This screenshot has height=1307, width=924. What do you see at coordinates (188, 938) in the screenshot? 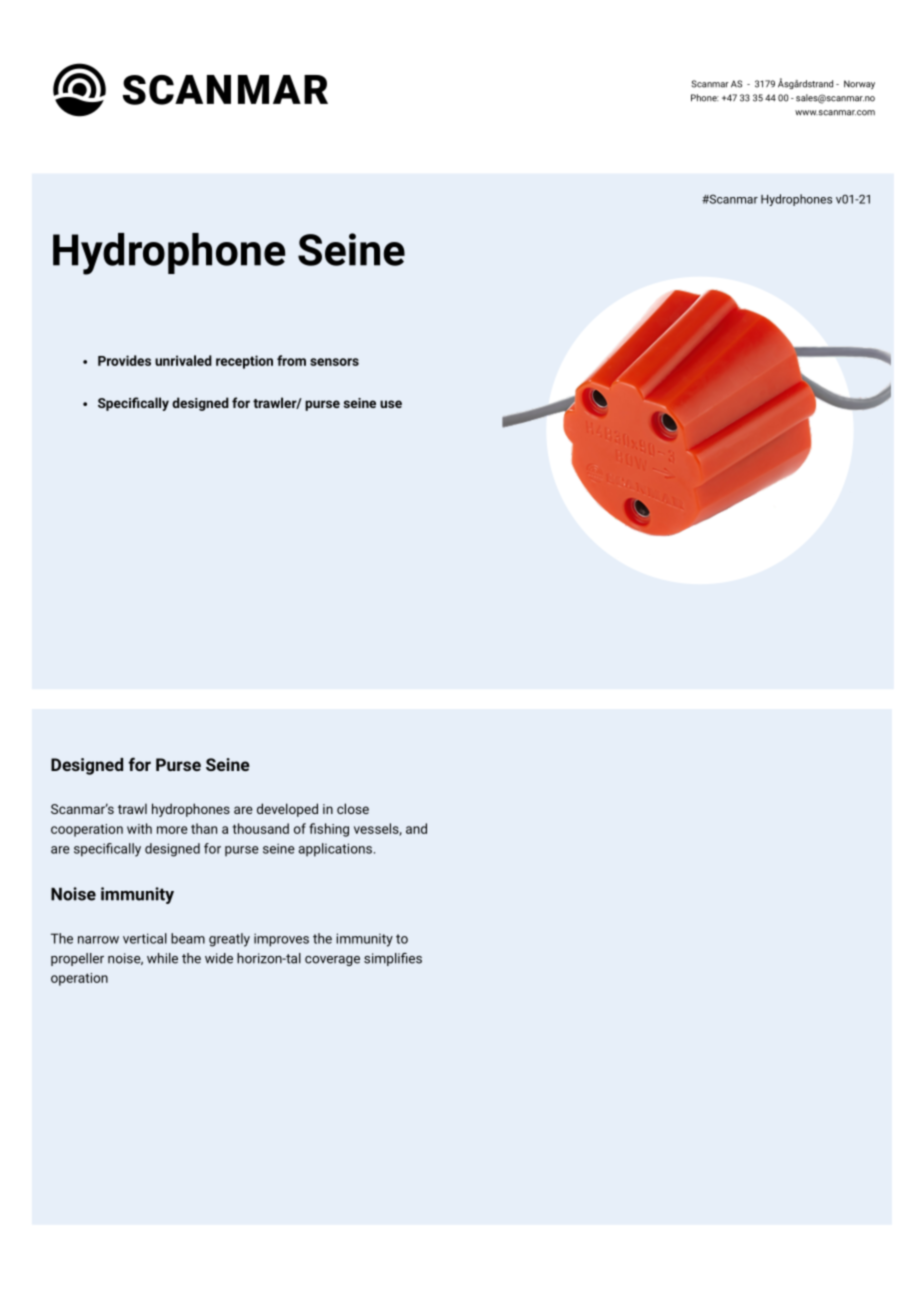
I see `beam` at bounding box center [188, 938].
